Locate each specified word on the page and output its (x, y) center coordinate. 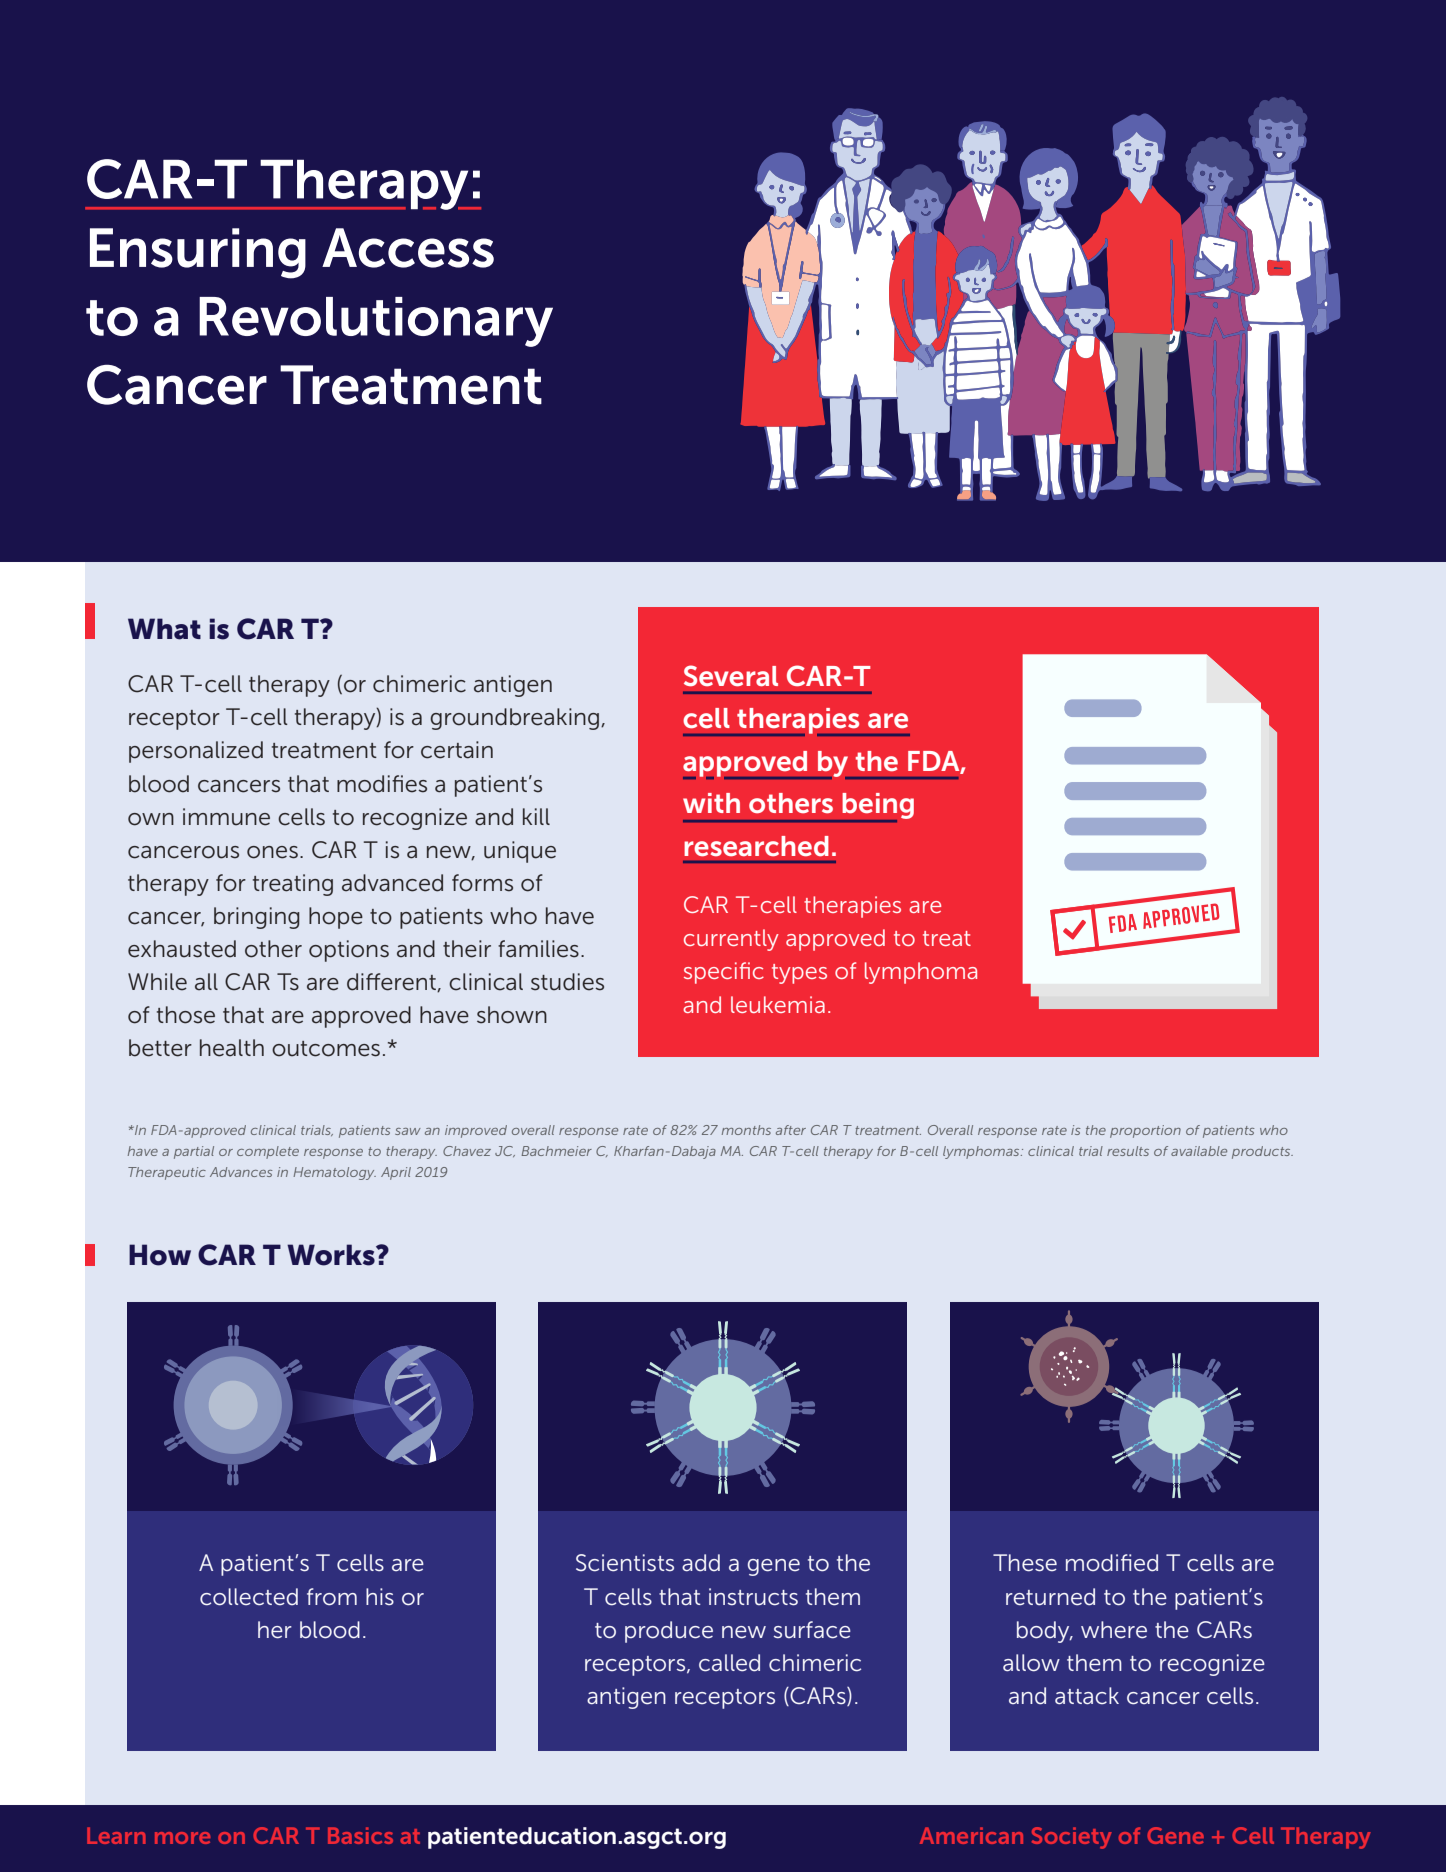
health (232, 1048)
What (164, 629)
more (182, 1838)
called (729, 1663)
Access (408, 248)
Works (332, 1255)
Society (1072, 1838)
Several (731, 676)
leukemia (778, 1004)
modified (1112, 1563)
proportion (1145, 1131)
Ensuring (198, 253)
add (701, 1563)
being (877, 807)
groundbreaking (516, 719)
